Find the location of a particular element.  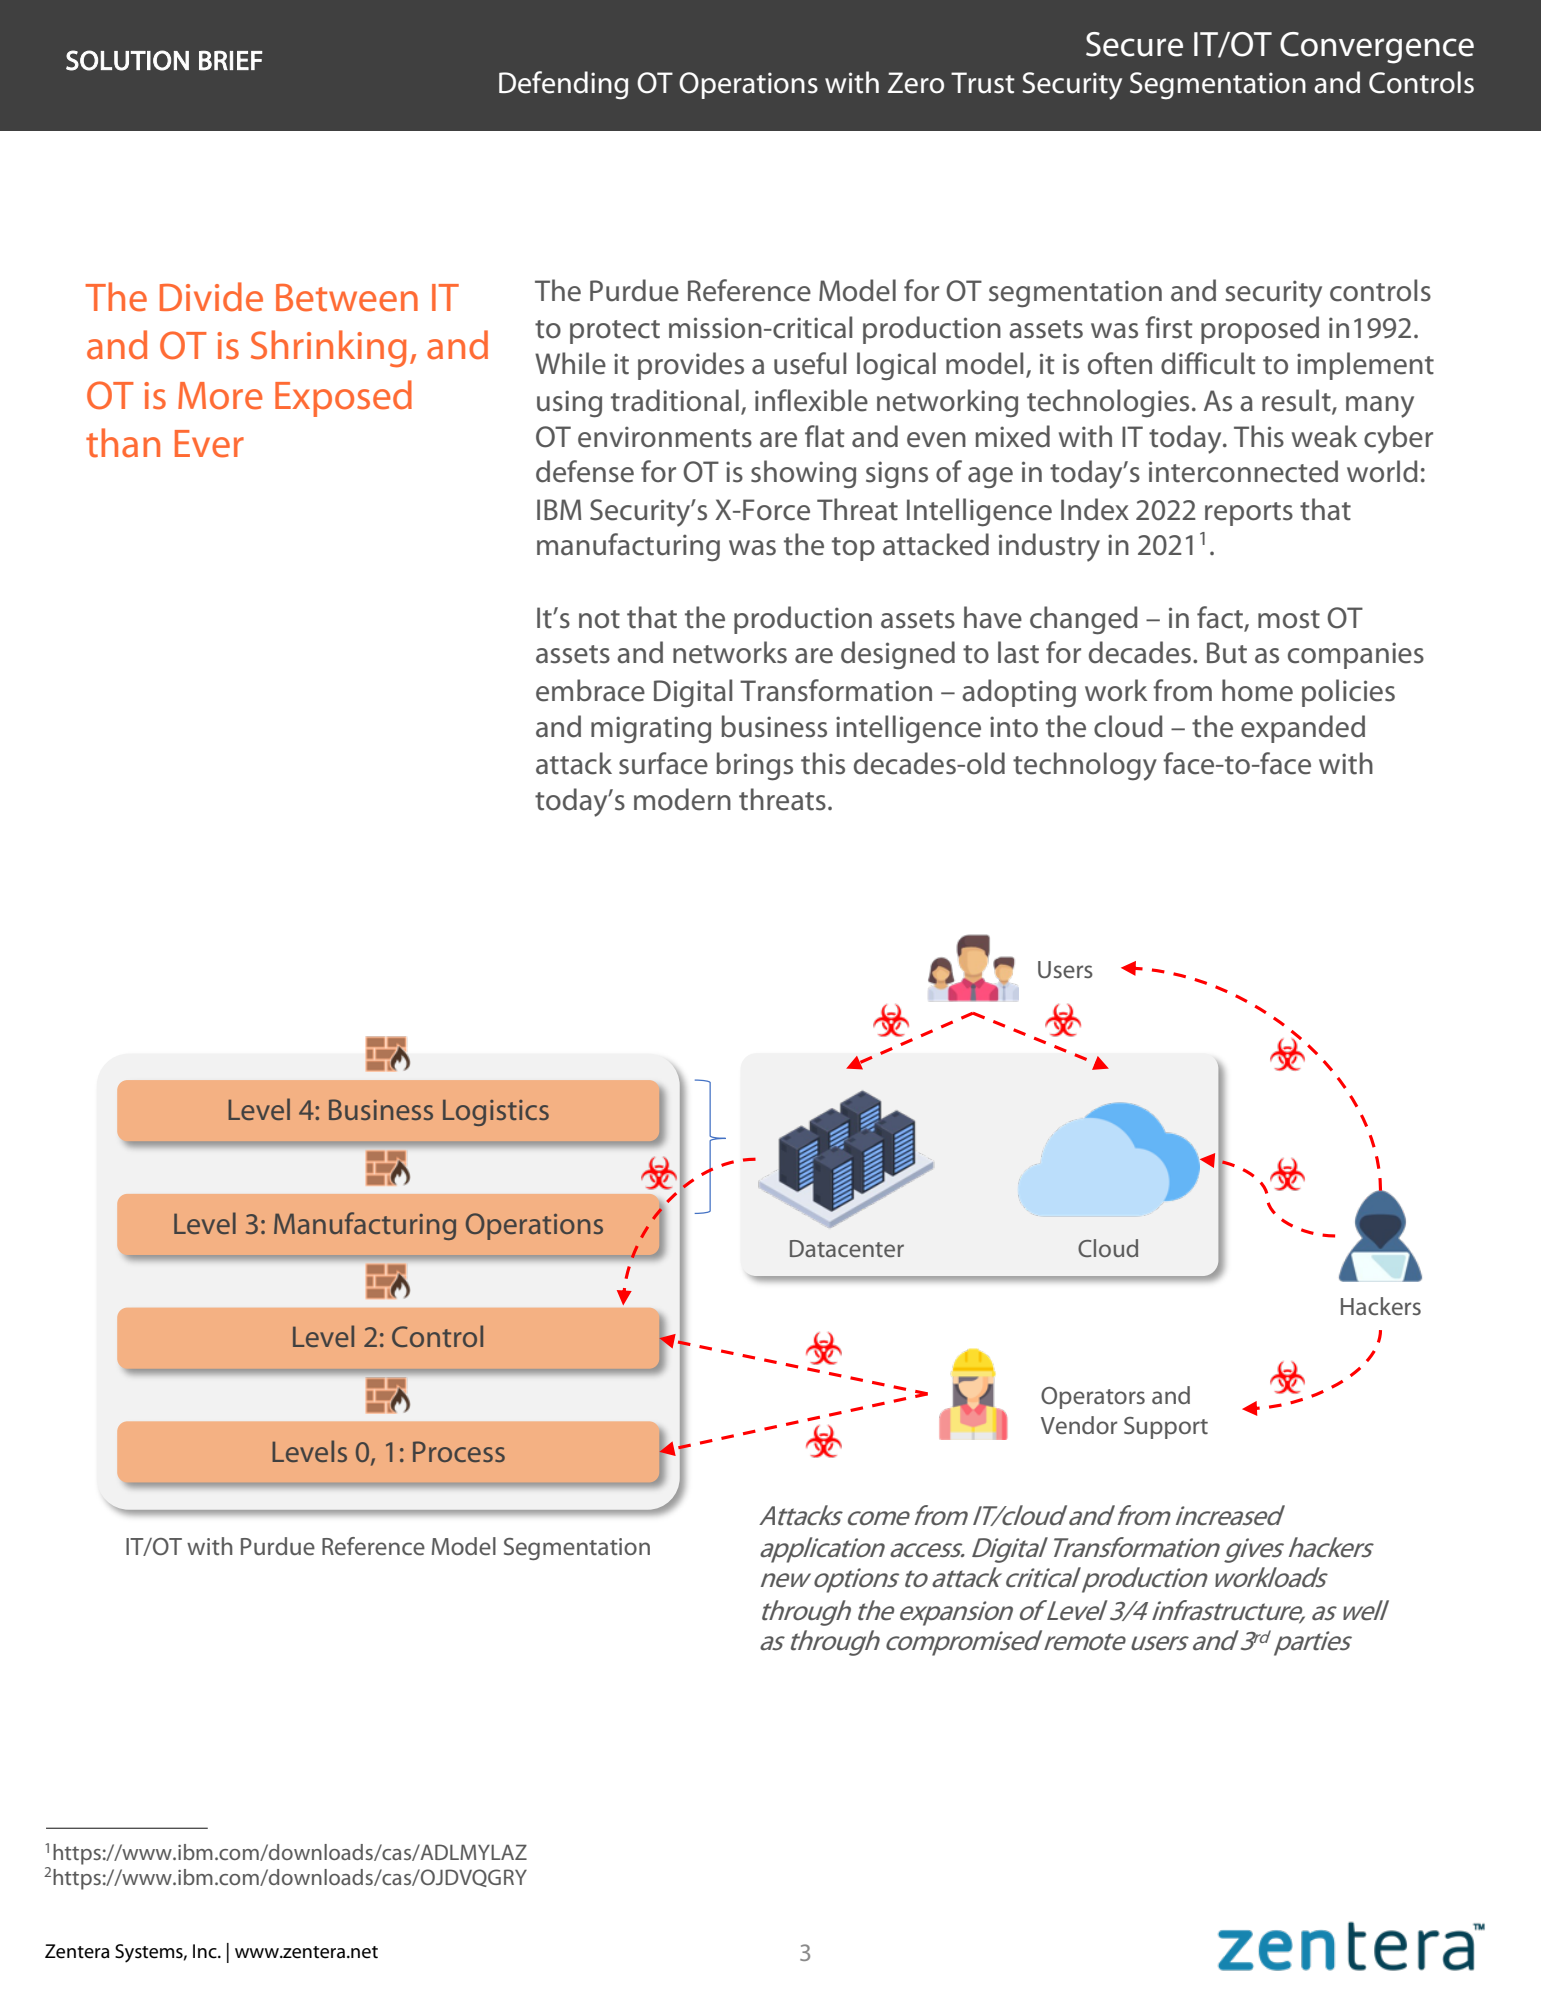

modern is located at coordinates (682, 799).
